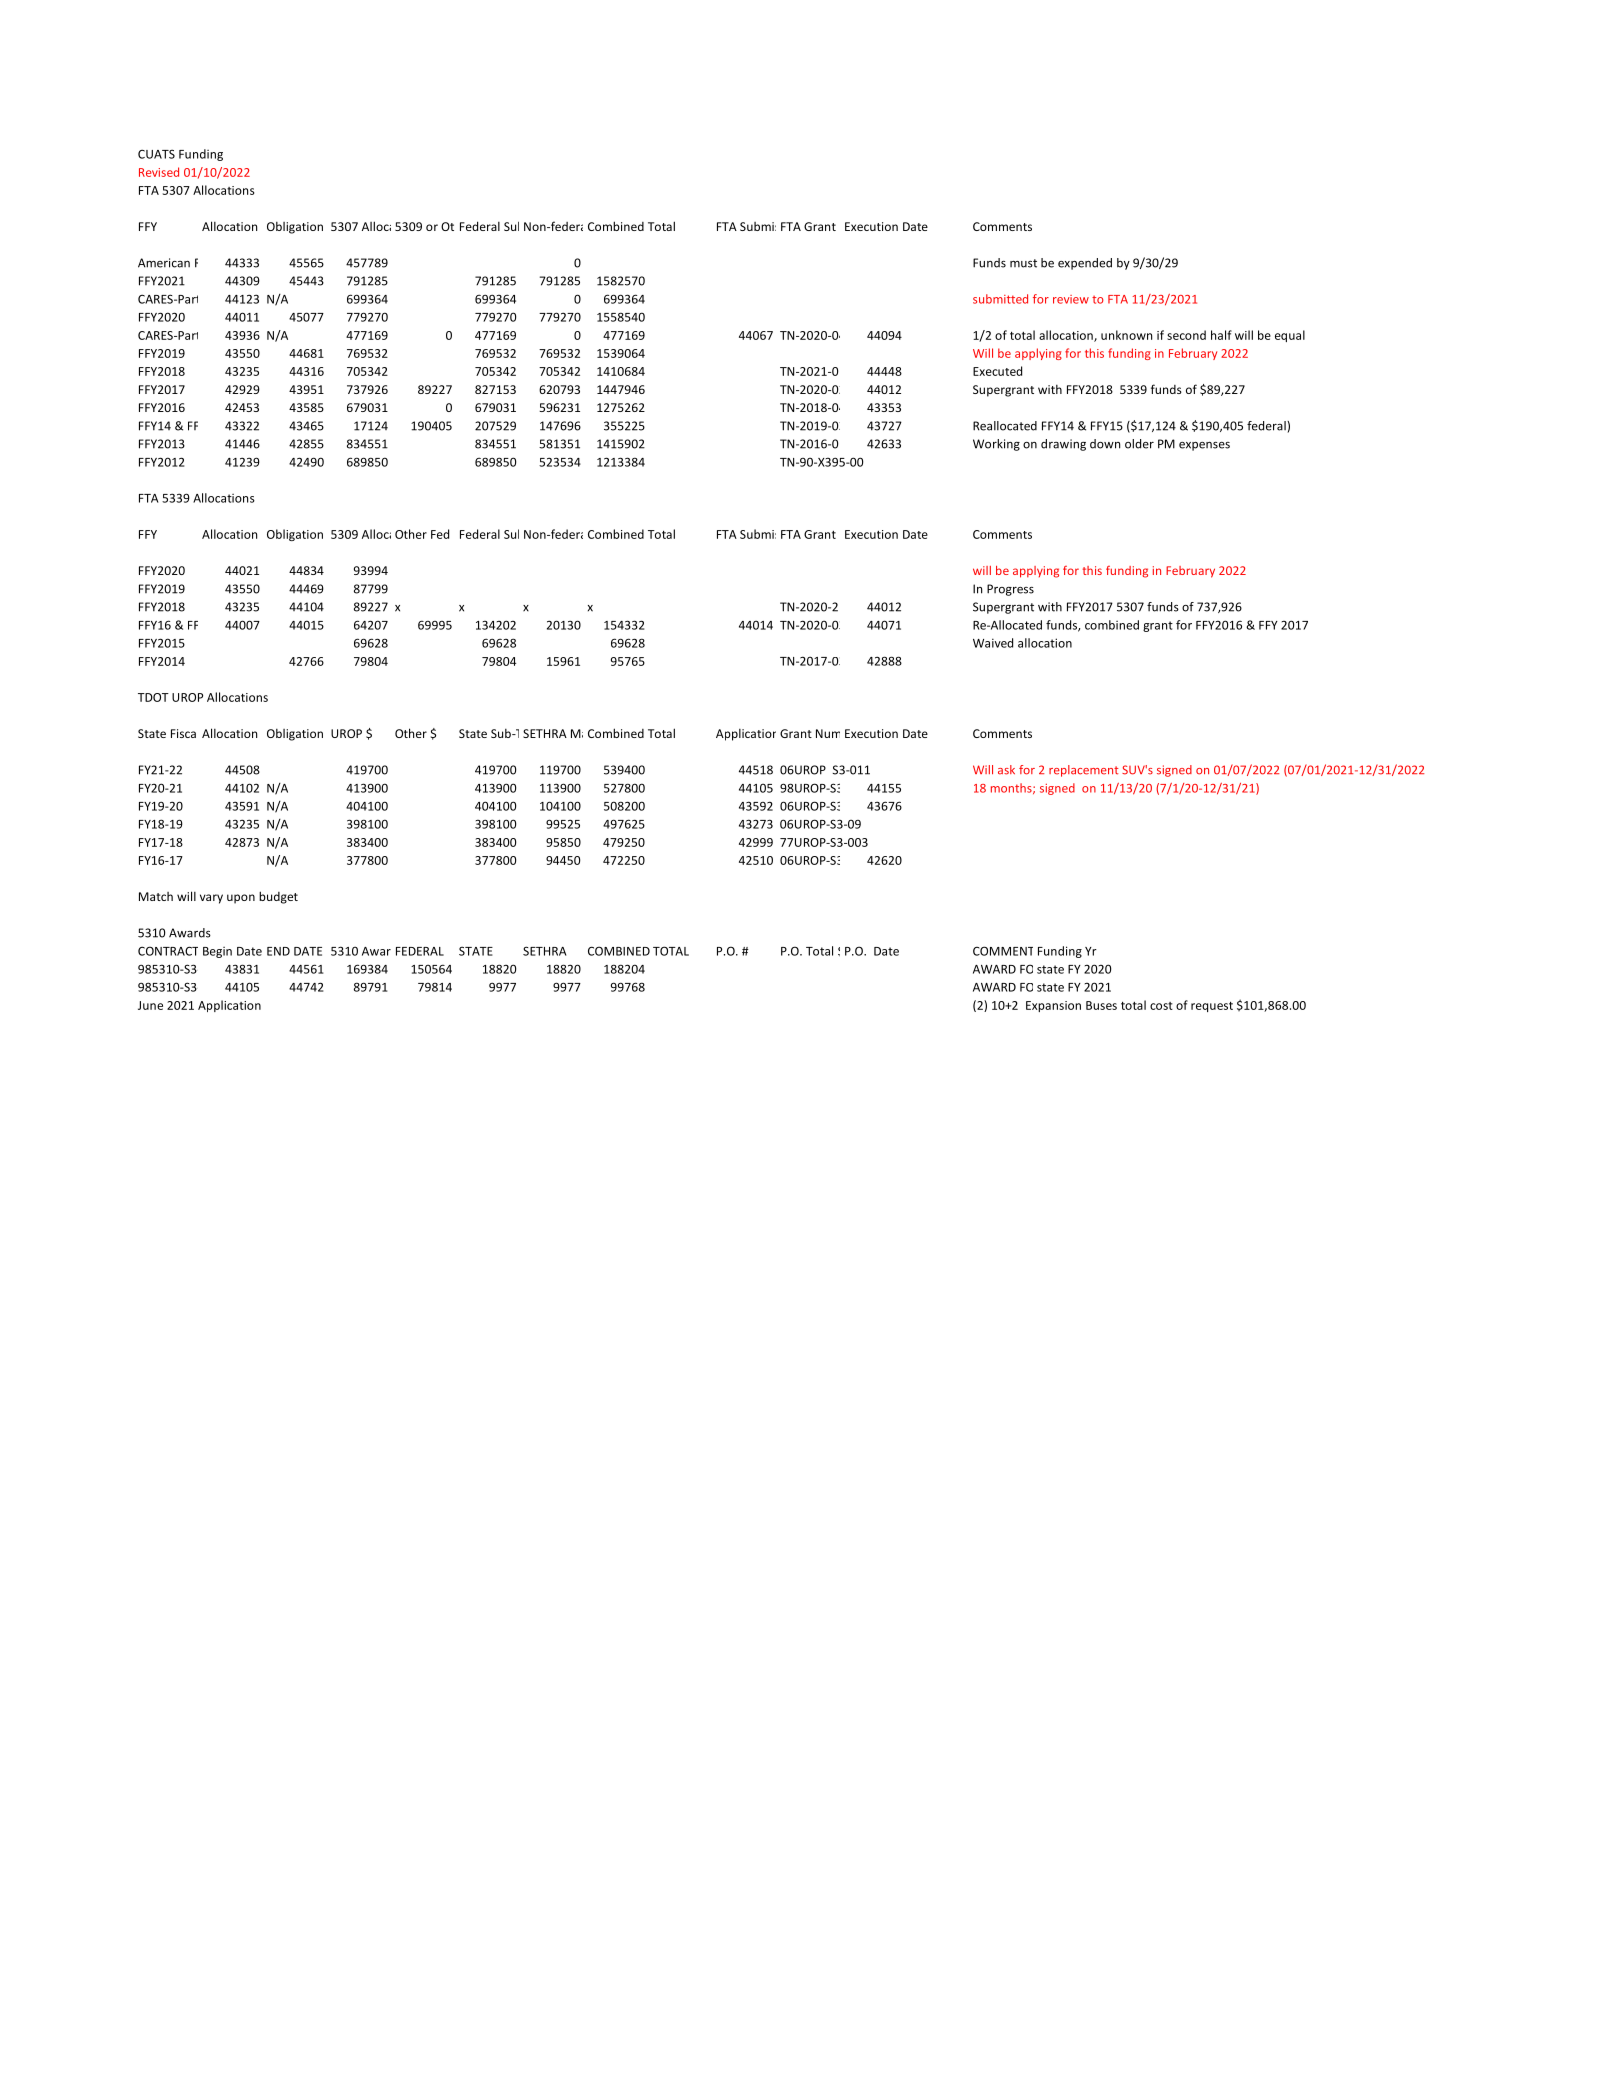 The width and height of the document is (1621, 2097). Describe the element at coordinates (1053, 1006) in the document. I see `Expansion` at that location.
